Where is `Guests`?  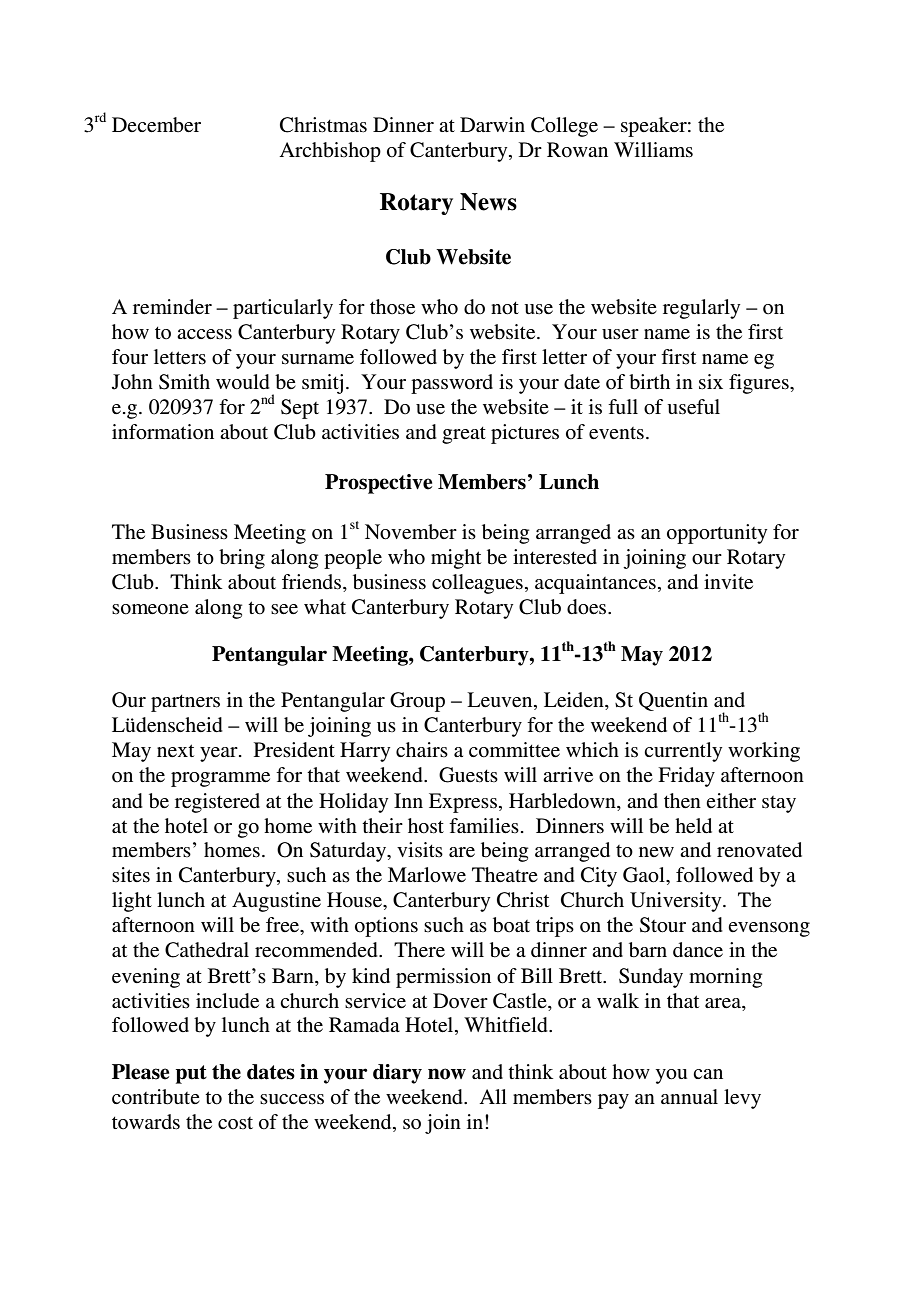 Guests is located at coordinates (468, 775).
